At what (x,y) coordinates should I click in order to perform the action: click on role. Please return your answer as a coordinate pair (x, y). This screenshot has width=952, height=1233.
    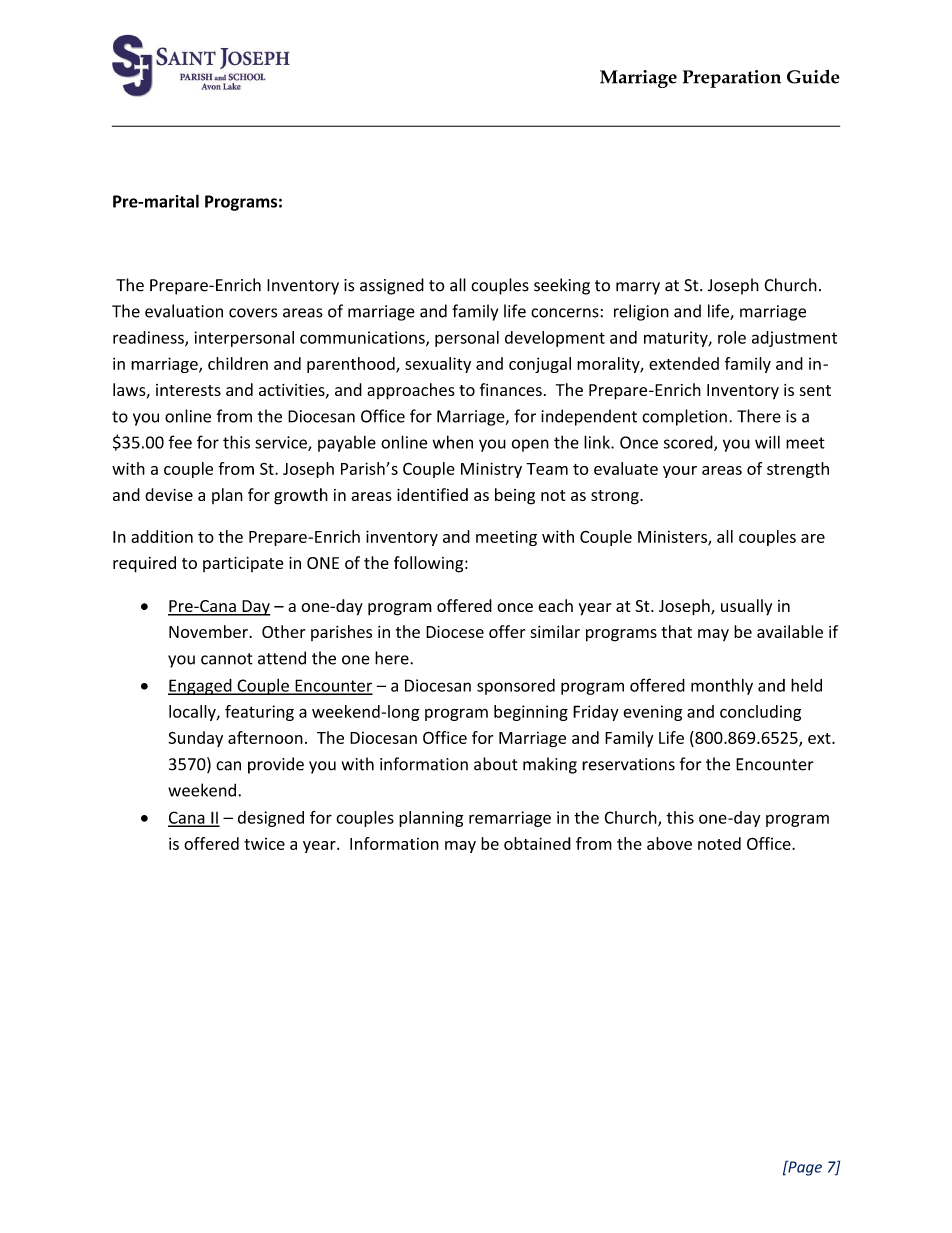
    Looking at the image, I should click on (732, 337).
